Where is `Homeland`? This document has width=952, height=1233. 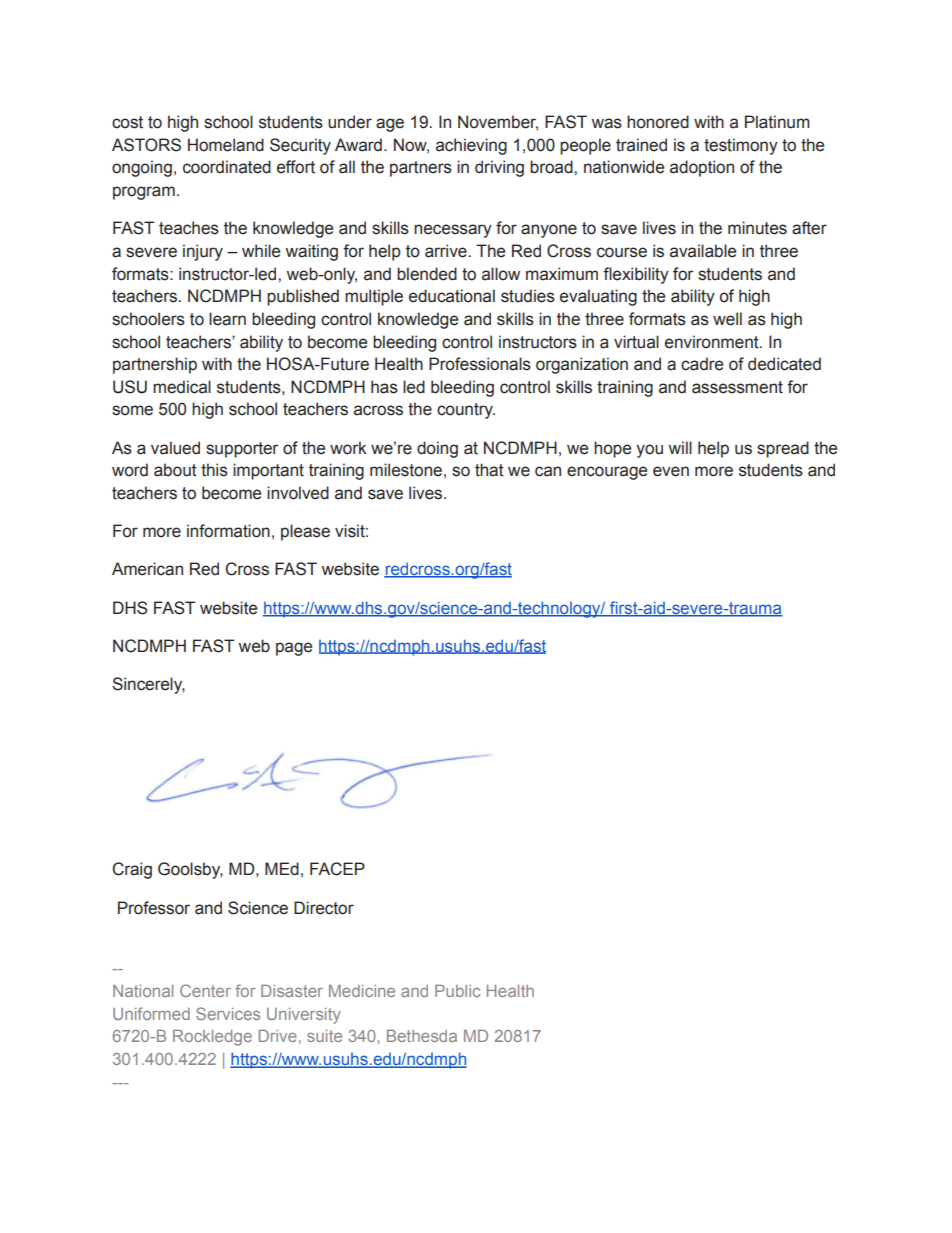 Homeland is located at coordinates (226, 145).
